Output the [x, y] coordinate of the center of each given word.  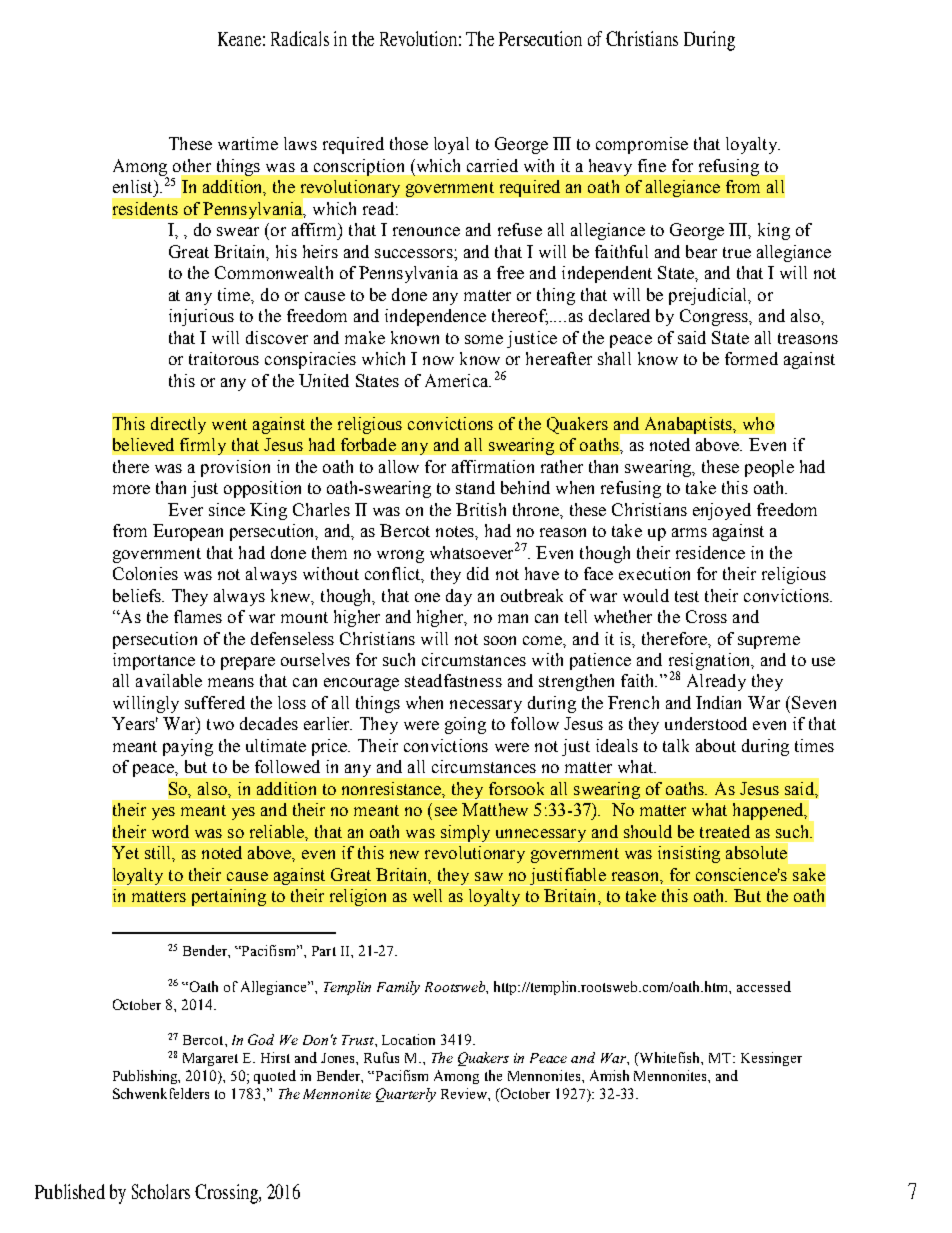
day [459, 597]
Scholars [161, 1191]
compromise [642, 145]
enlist [134, 186]
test [687, 596]
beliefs [138, 595]
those [409, 143]
